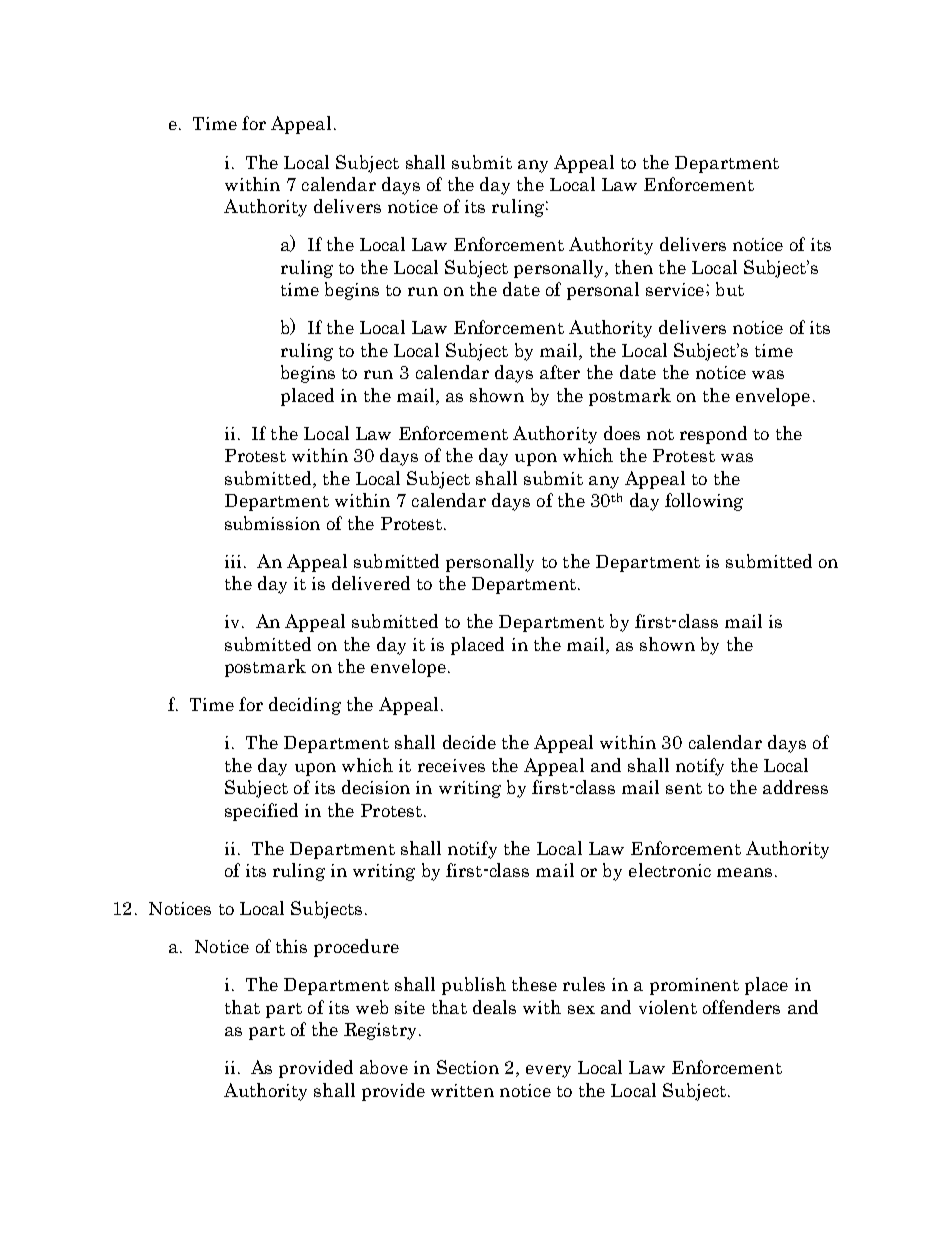 Image resolution: width=952 pixels, height=1233 pixels. I want to click on then, so click(634, 267).
